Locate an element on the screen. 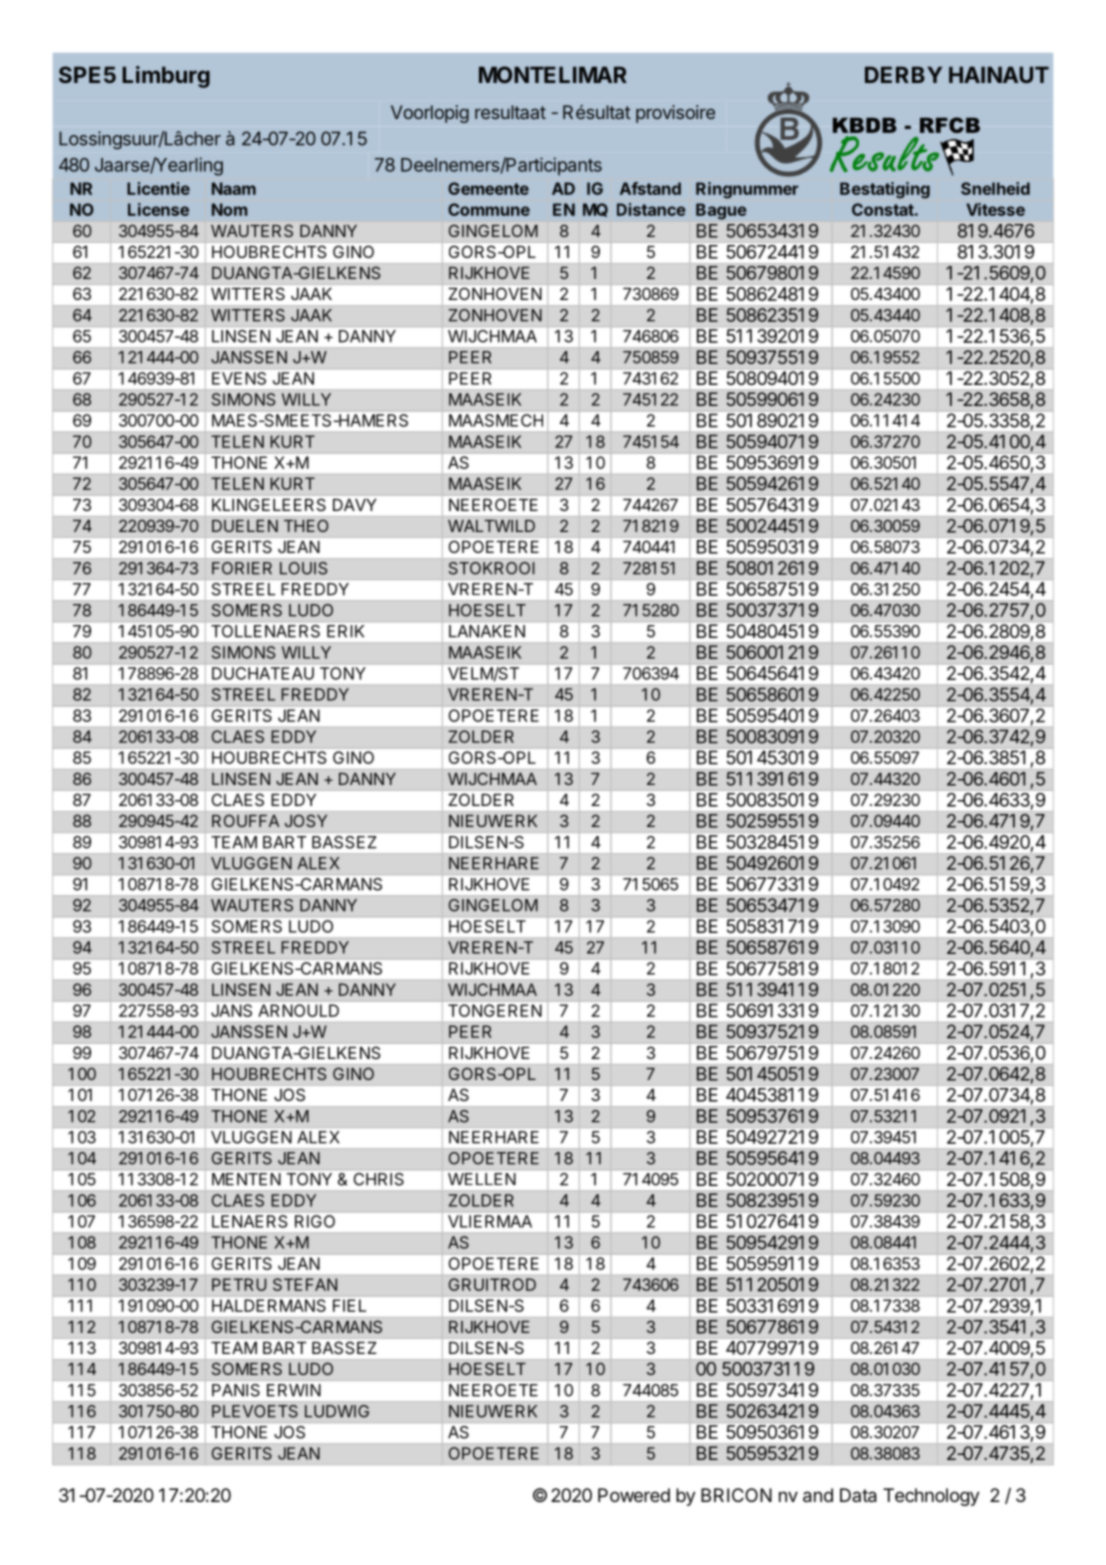 The height and width of the screenshot is (1565, 1106). DERBY is located at coordinates (903, 75).
